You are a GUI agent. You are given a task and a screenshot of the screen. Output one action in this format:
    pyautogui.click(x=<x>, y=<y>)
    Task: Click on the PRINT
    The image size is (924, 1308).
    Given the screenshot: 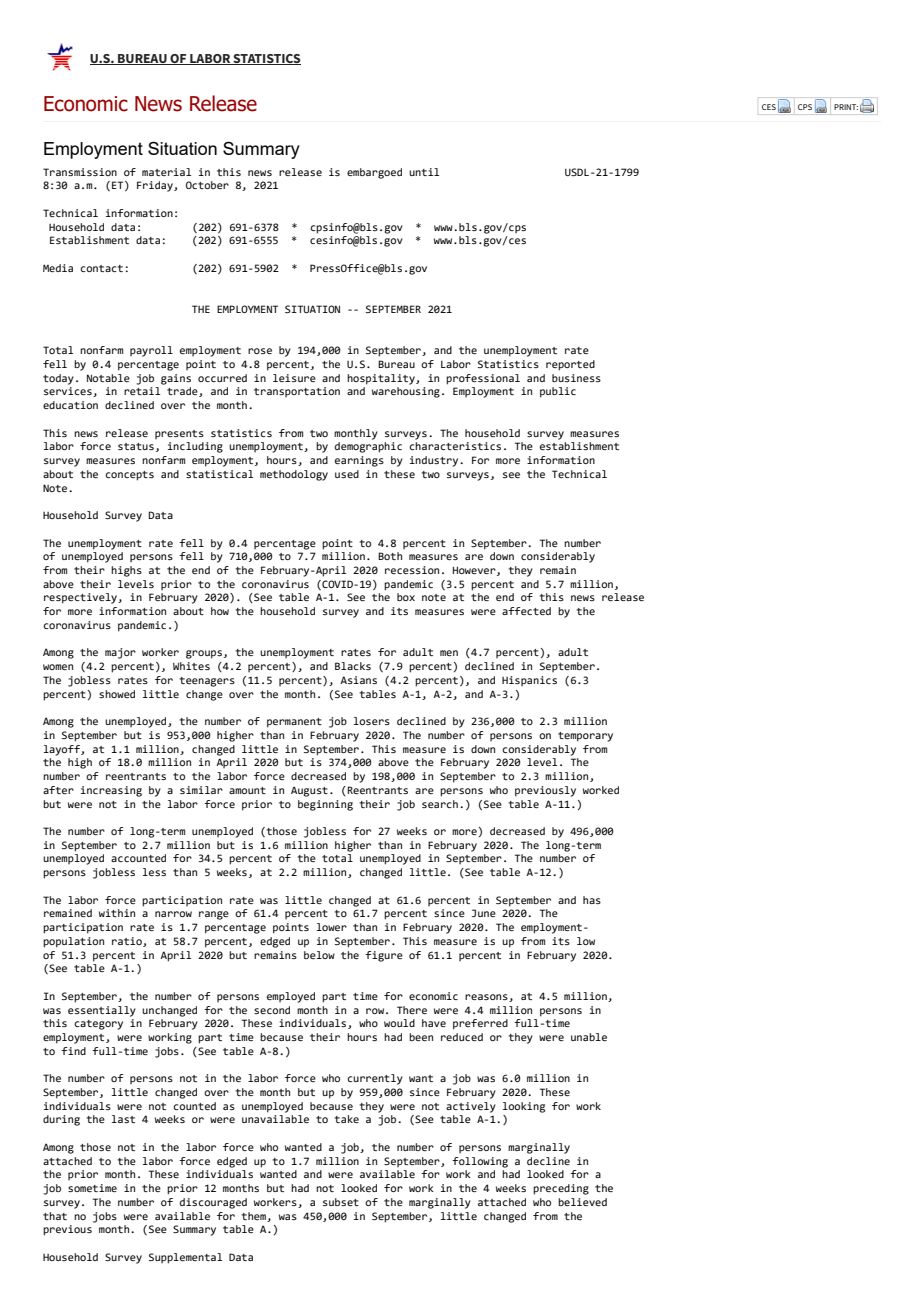 What is the action you would take?
    pyautogui.click(x=846, y=107)
